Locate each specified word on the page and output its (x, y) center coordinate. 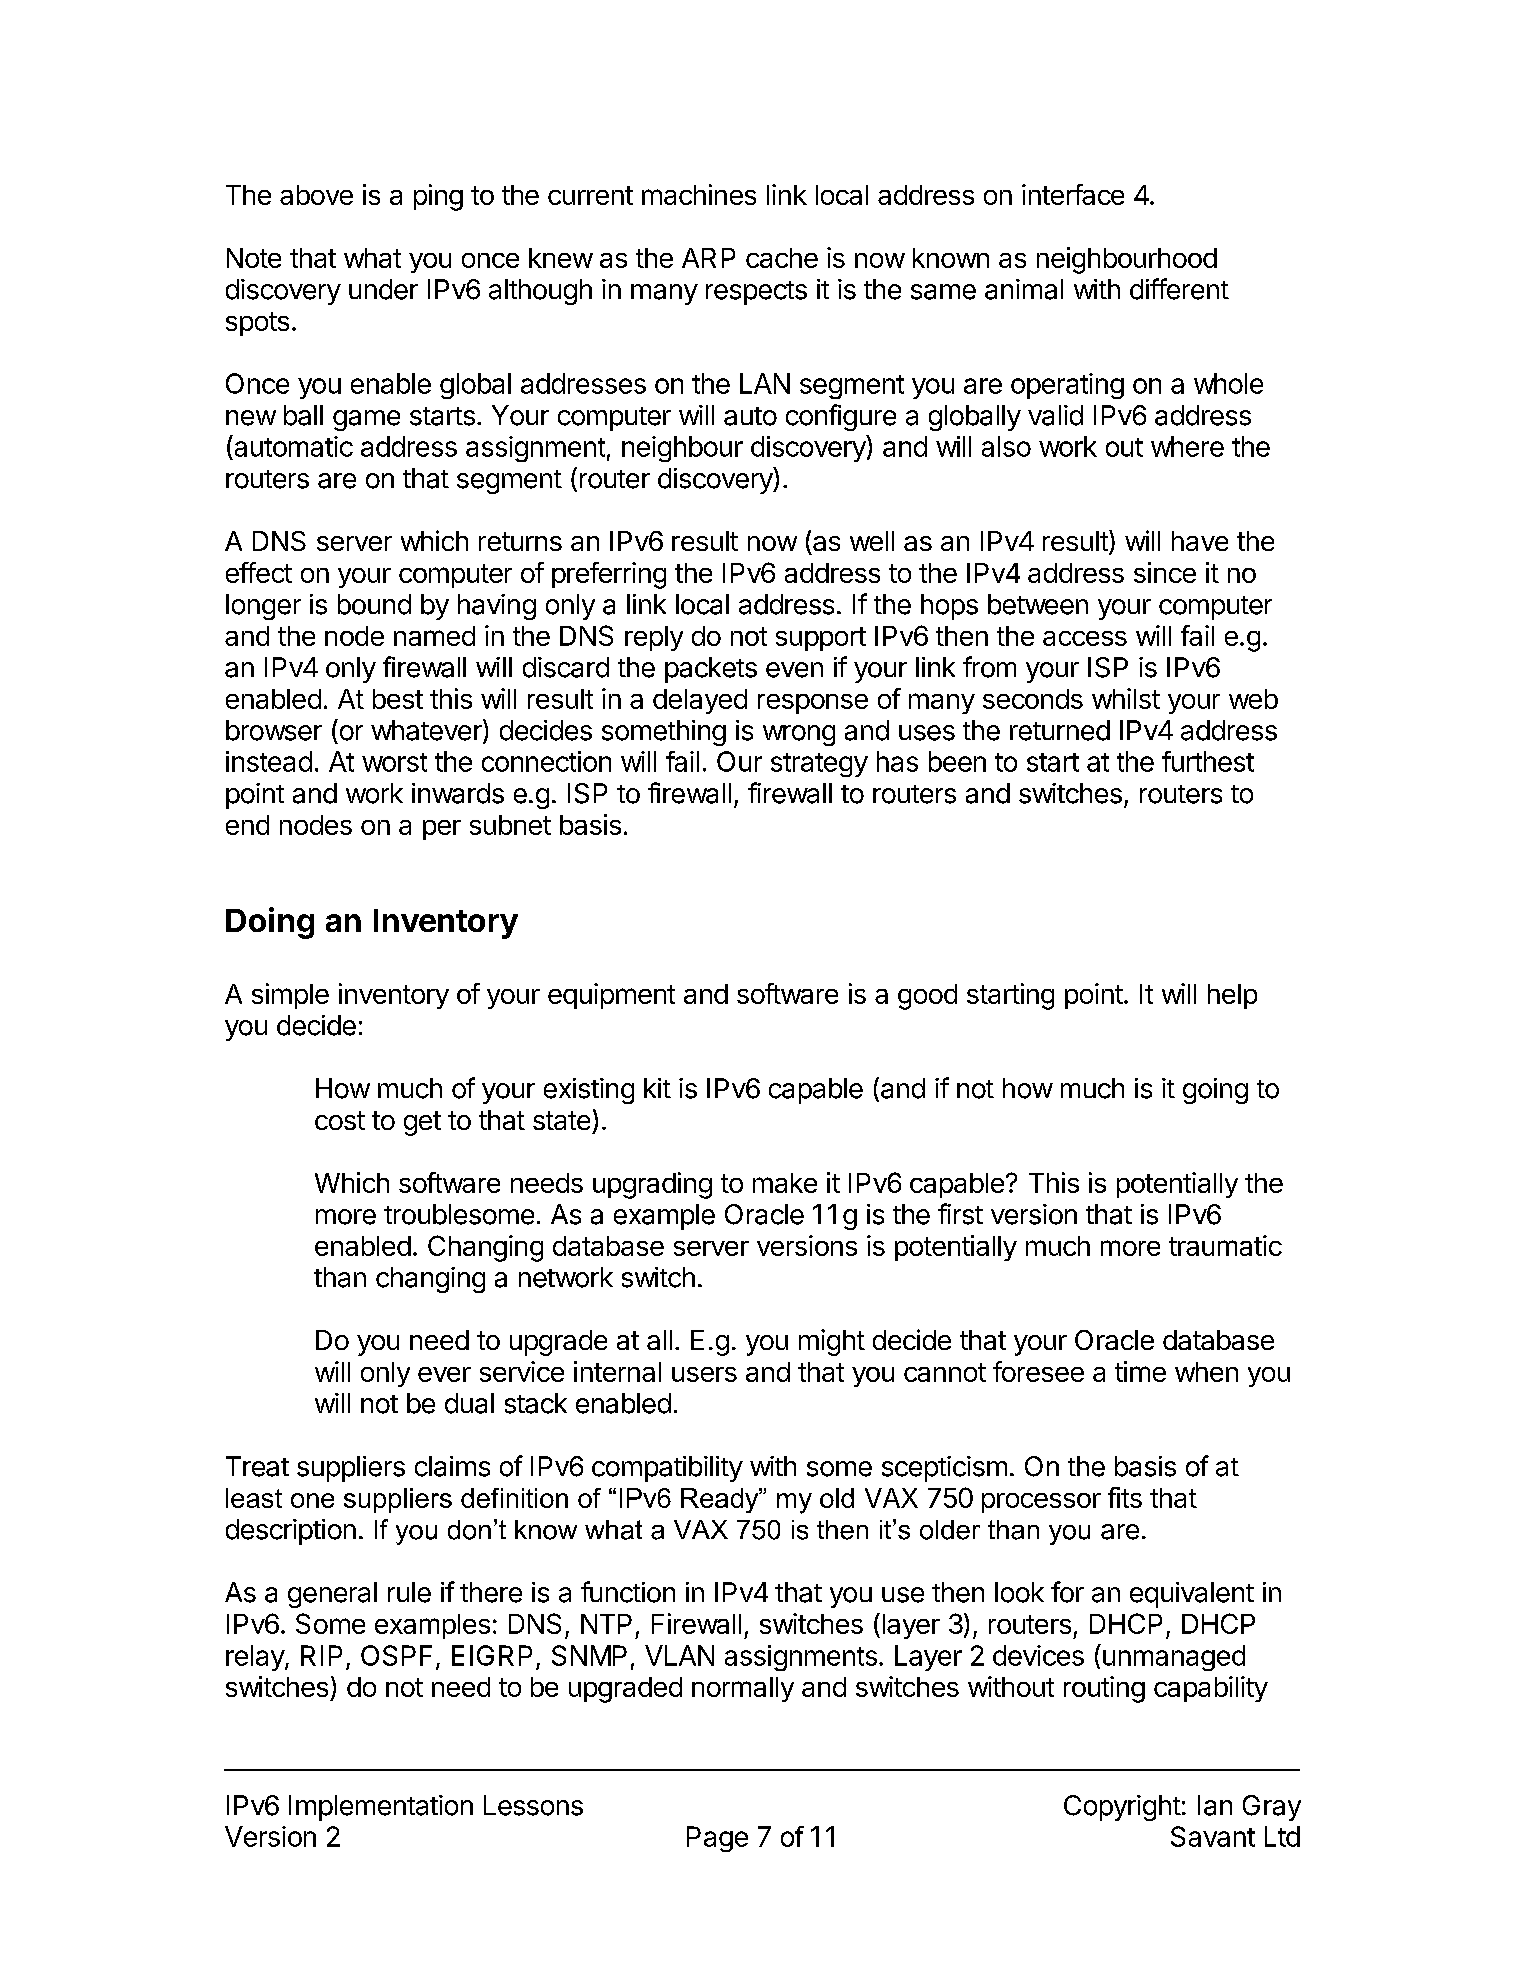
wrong (799, 735)
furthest (1208, 761)
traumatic (1225, 1245)
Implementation (381, 1808)
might (832, 1342)
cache (782, 258)
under (383, 289)
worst (394, 762)
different (1179, 289)
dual (469, 1403)
